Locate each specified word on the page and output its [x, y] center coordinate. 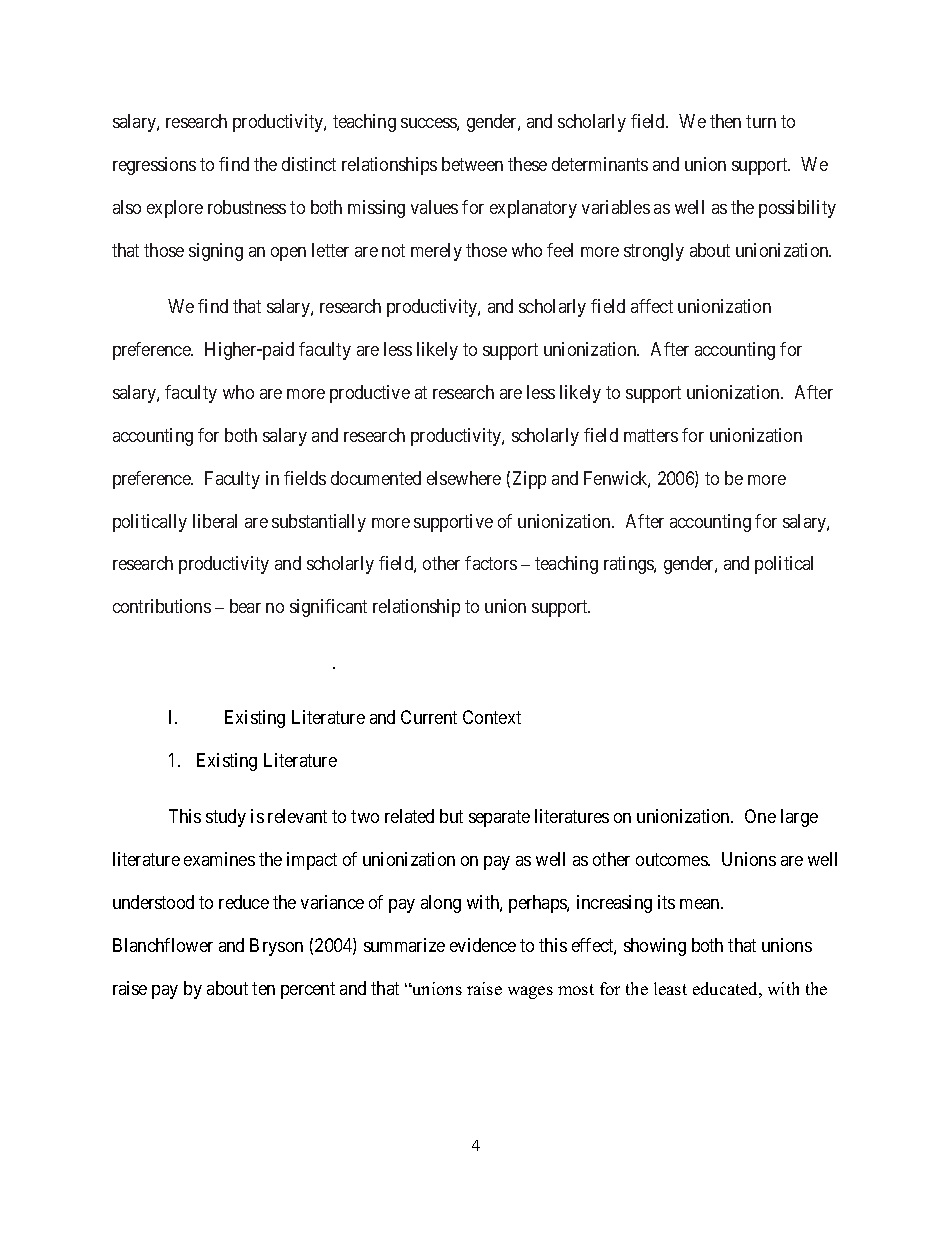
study [226, 818]
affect [652, 306]
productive [370, 394]
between [472, 164]
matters [651, 435]
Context [492, 717]
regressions [154, 166]
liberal [215, 521]
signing [216, 252]
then [725, 121]
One [760, 816]
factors [491, 563]
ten [263, 988]
